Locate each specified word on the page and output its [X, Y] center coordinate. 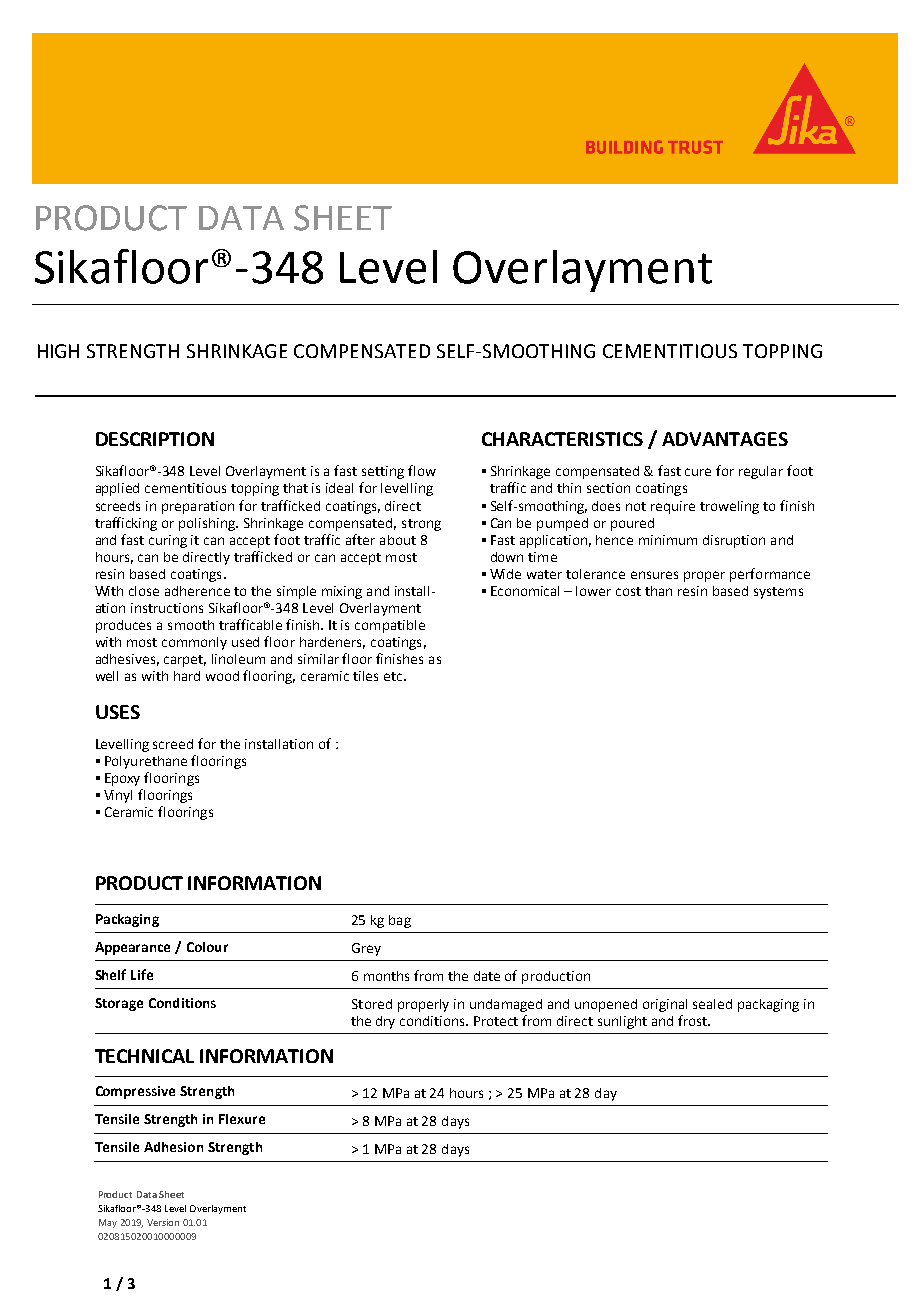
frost [693, 1020]
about [398, 540]
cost [628, 591]
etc [394, 676]
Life [142, 974]
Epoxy [122, 779]
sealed [712, 1004]
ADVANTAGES [725, 439]
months [386, 976]
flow [422, 470]
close [144, 591]
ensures [654, 575]
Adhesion [173, 1147]
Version [163, 1222]
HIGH [58, 351]
